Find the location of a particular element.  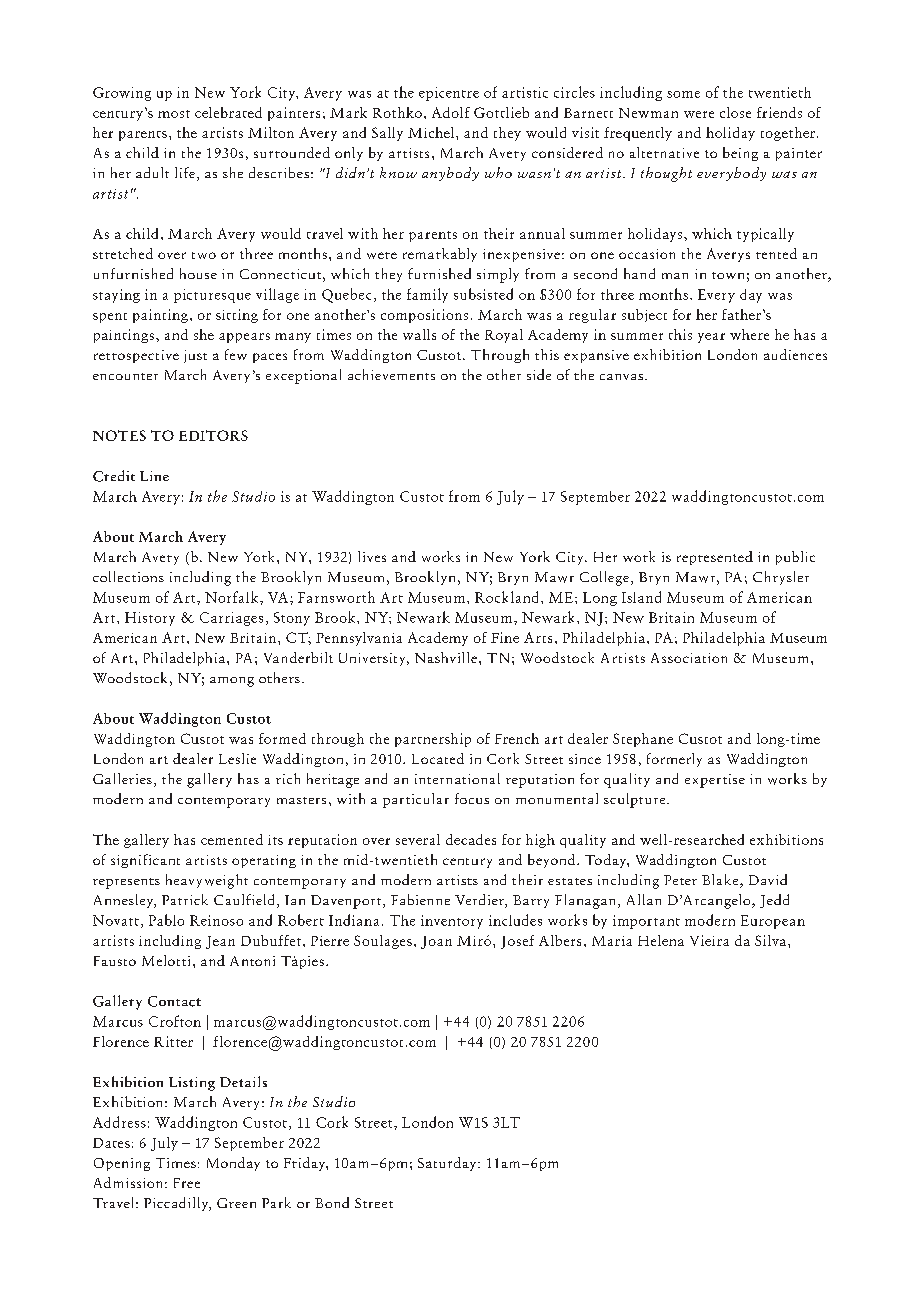

represented is located at coordinates (715, 558).
